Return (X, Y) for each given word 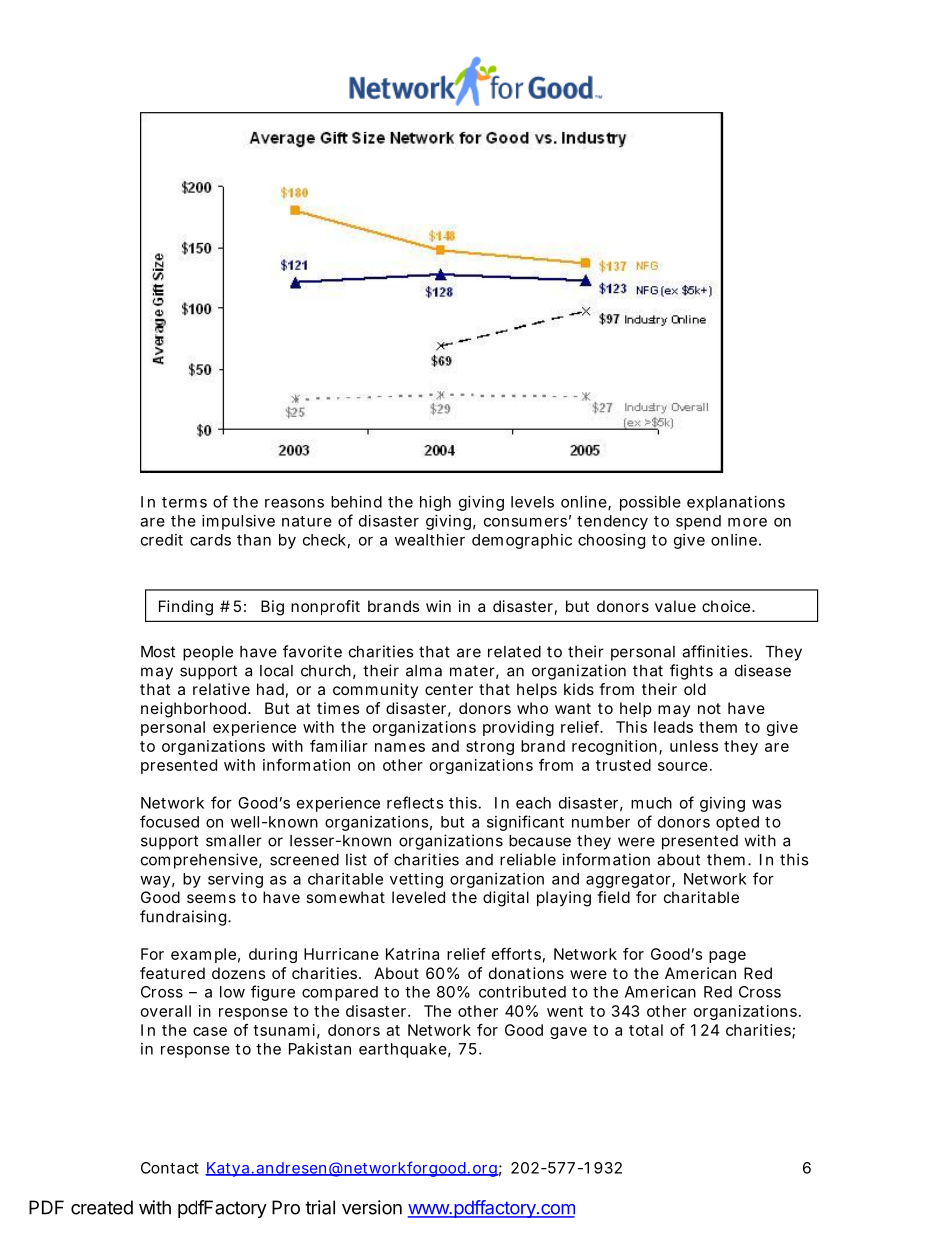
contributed (522, 992)
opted (737, 823)
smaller (234, 841)
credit (162, 540)
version (372, 1207)
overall (166, 1011)
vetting (416, 880)
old (695, 689)
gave (568, 1033)
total (646, 1030)
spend (698, 522)
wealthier (430, 540)
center (449, 689)
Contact (170, 1168)
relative (221, 689)
